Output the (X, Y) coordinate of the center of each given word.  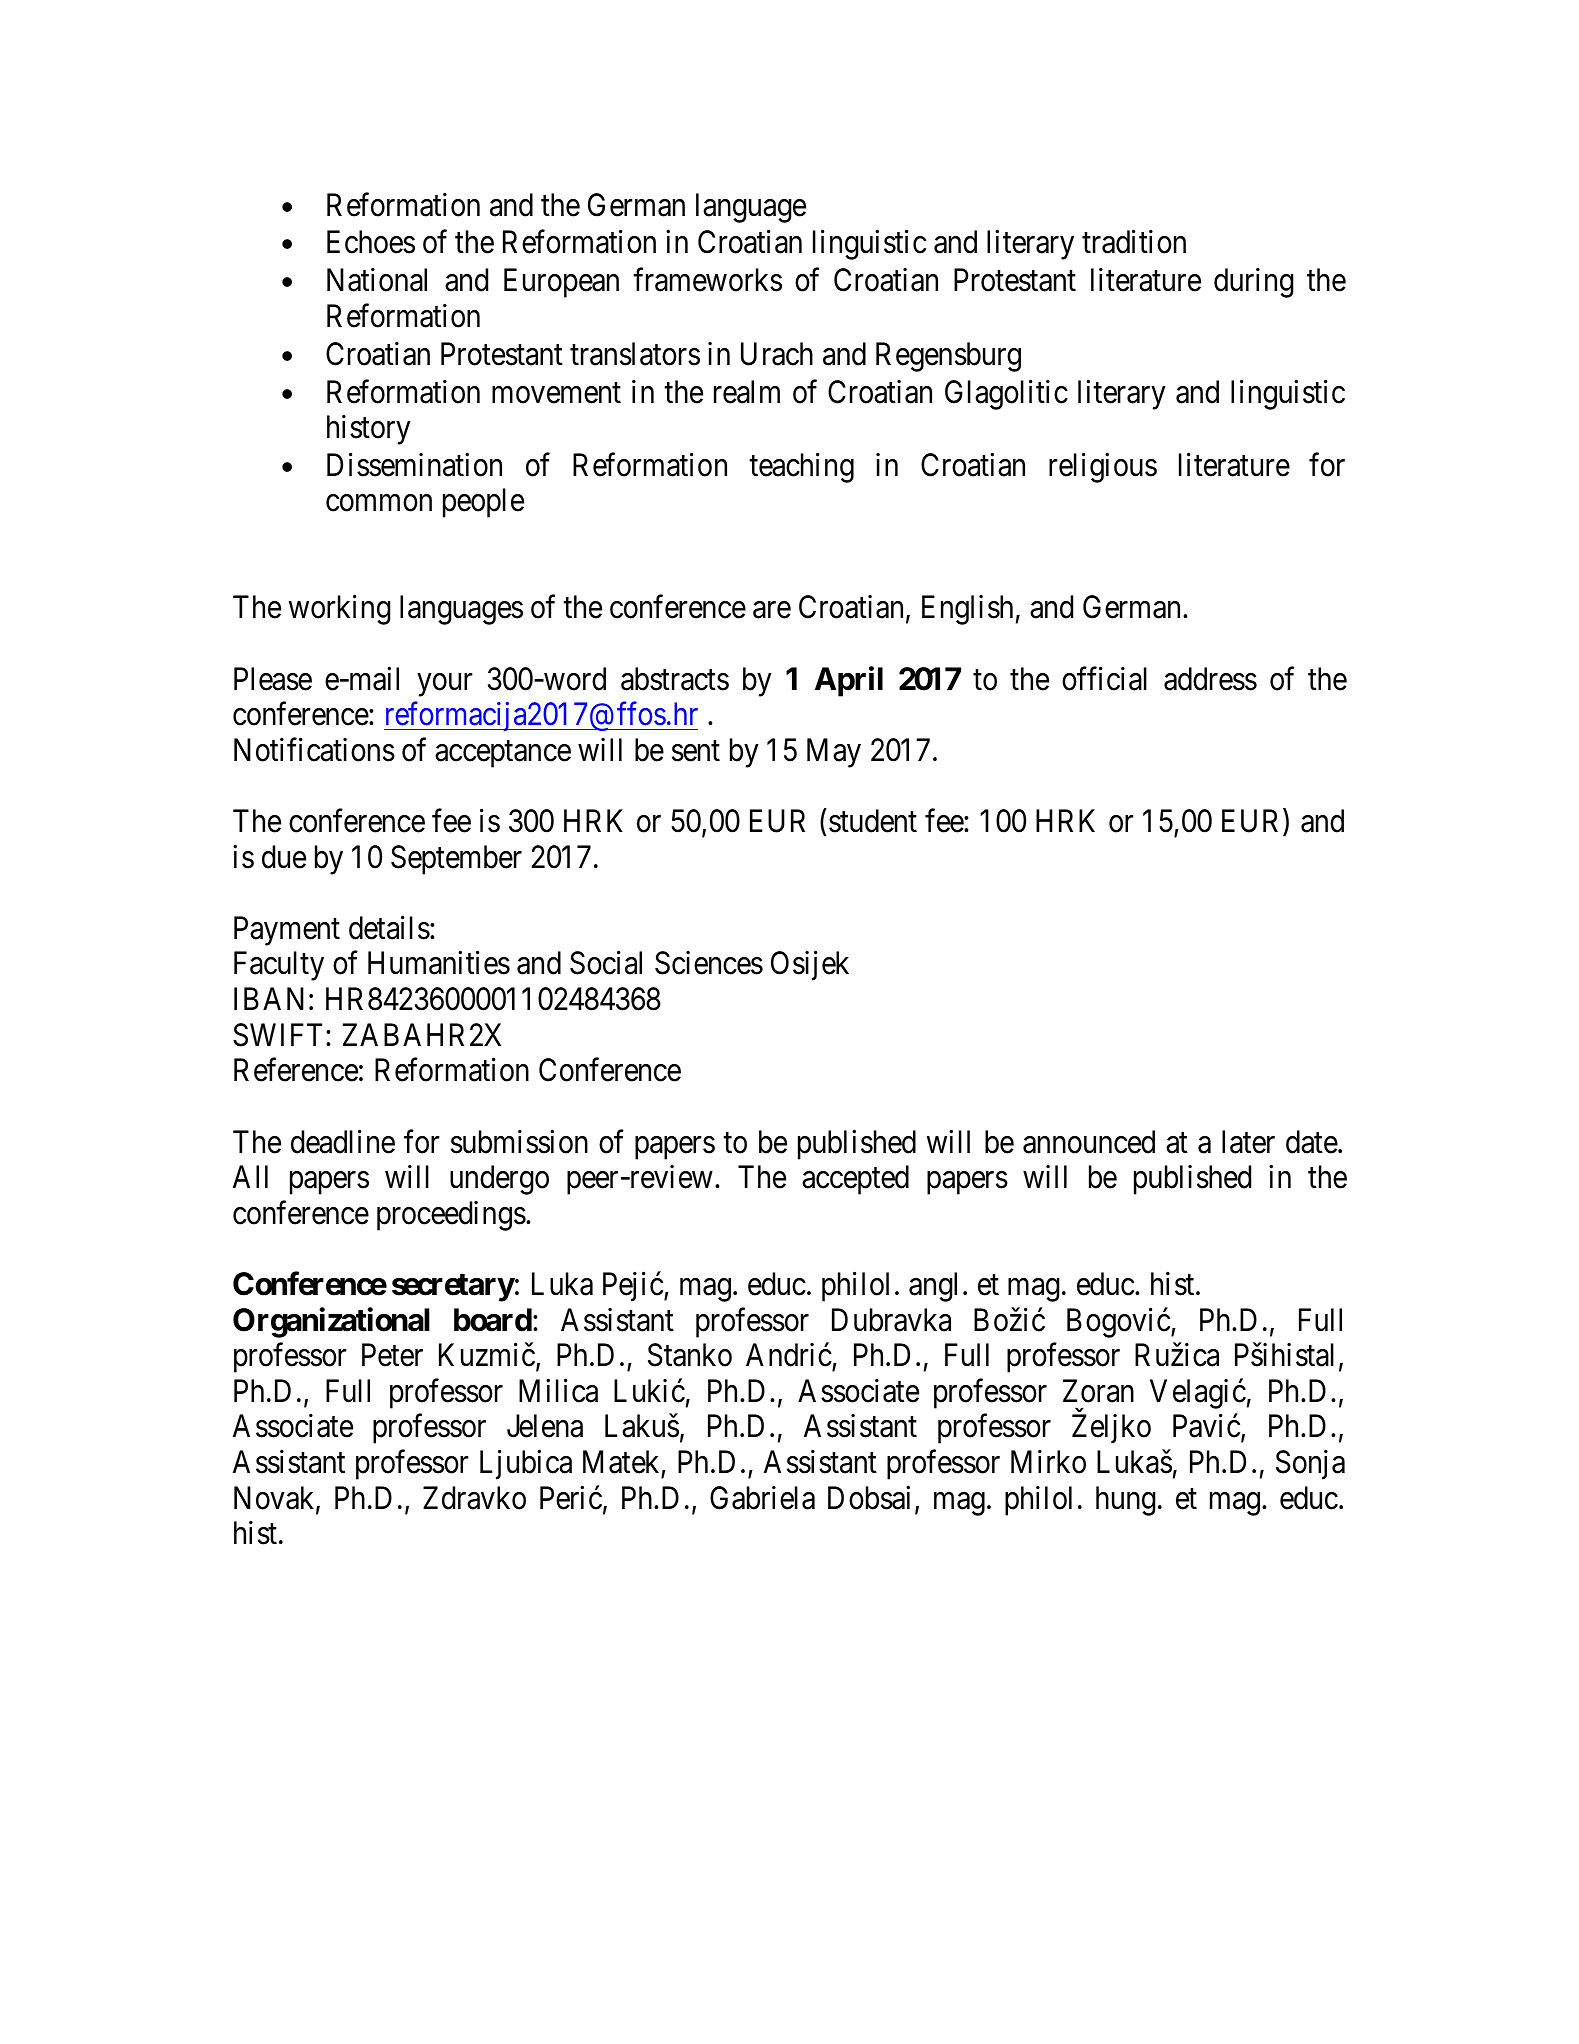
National (377, 280)
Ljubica (526, 1465)
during (1254, 283)
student (873, 821)
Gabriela (762, 1498)
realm (747, 392)
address (1210, 679)
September (456, 860)
